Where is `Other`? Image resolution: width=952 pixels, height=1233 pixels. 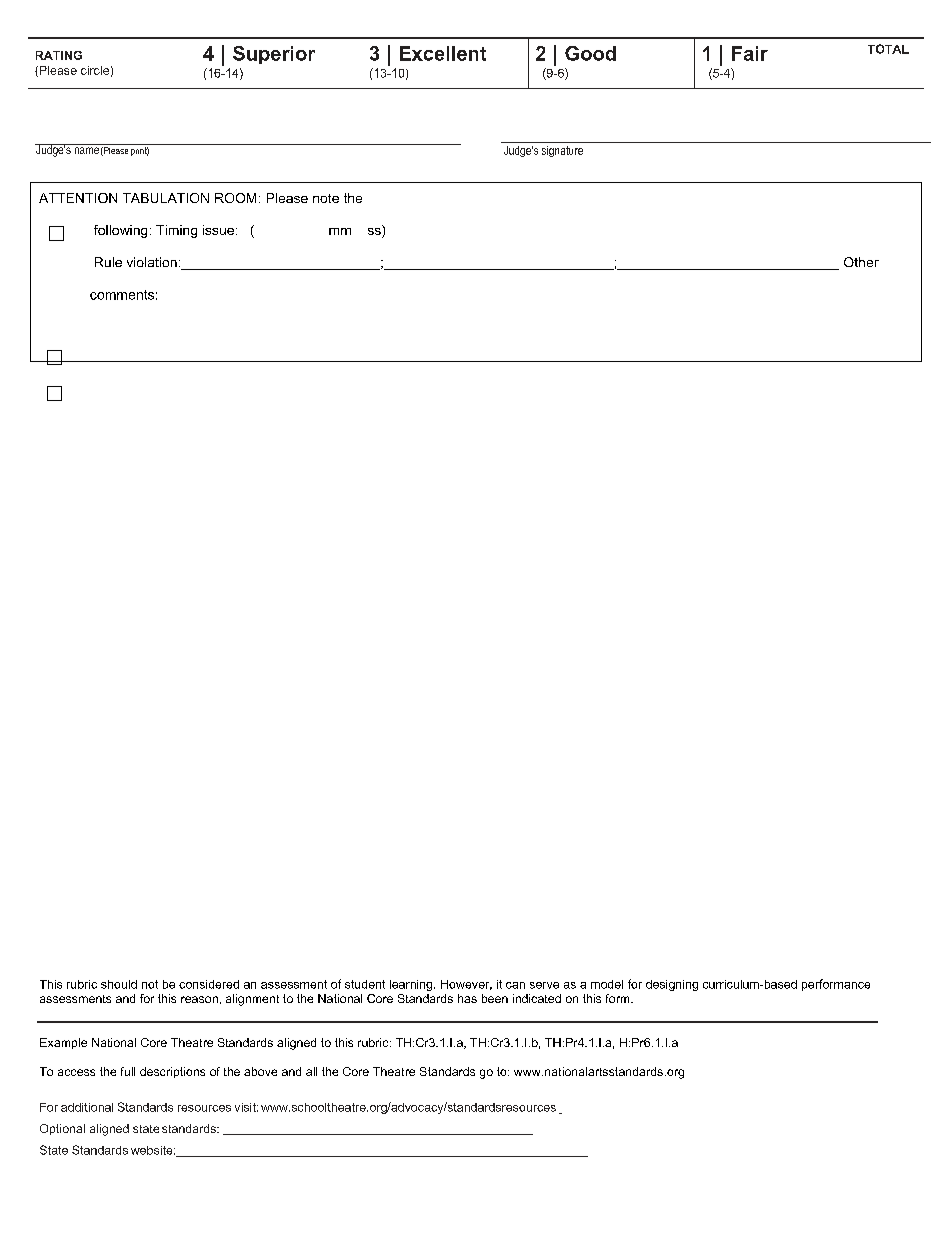 Other is located at coordinates (861, 262).
